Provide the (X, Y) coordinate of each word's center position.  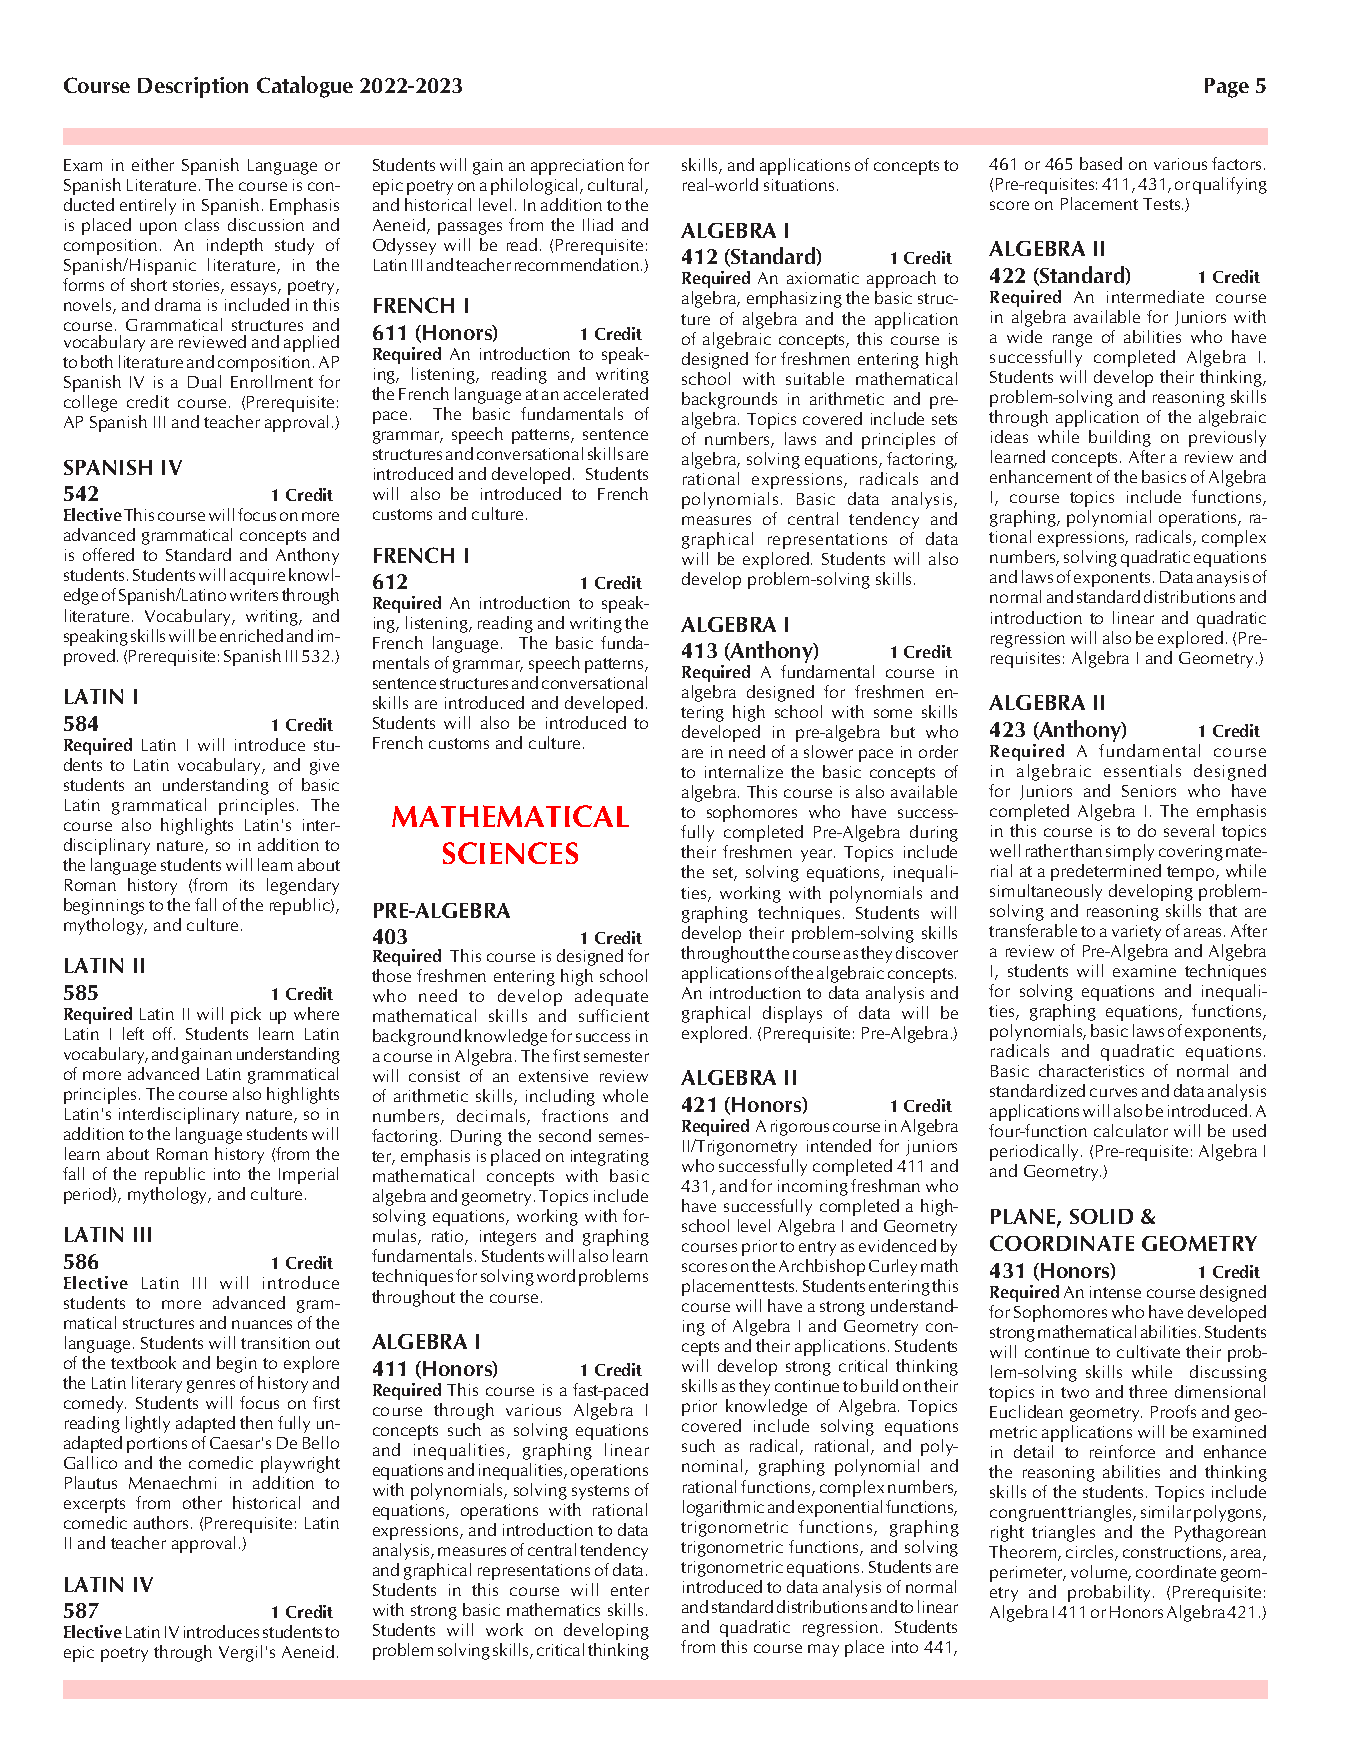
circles (1091, 1553)
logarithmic (723, 1508)
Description (193, 87)
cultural (615, 184)
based (1101, 163)
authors (161, 1522)
